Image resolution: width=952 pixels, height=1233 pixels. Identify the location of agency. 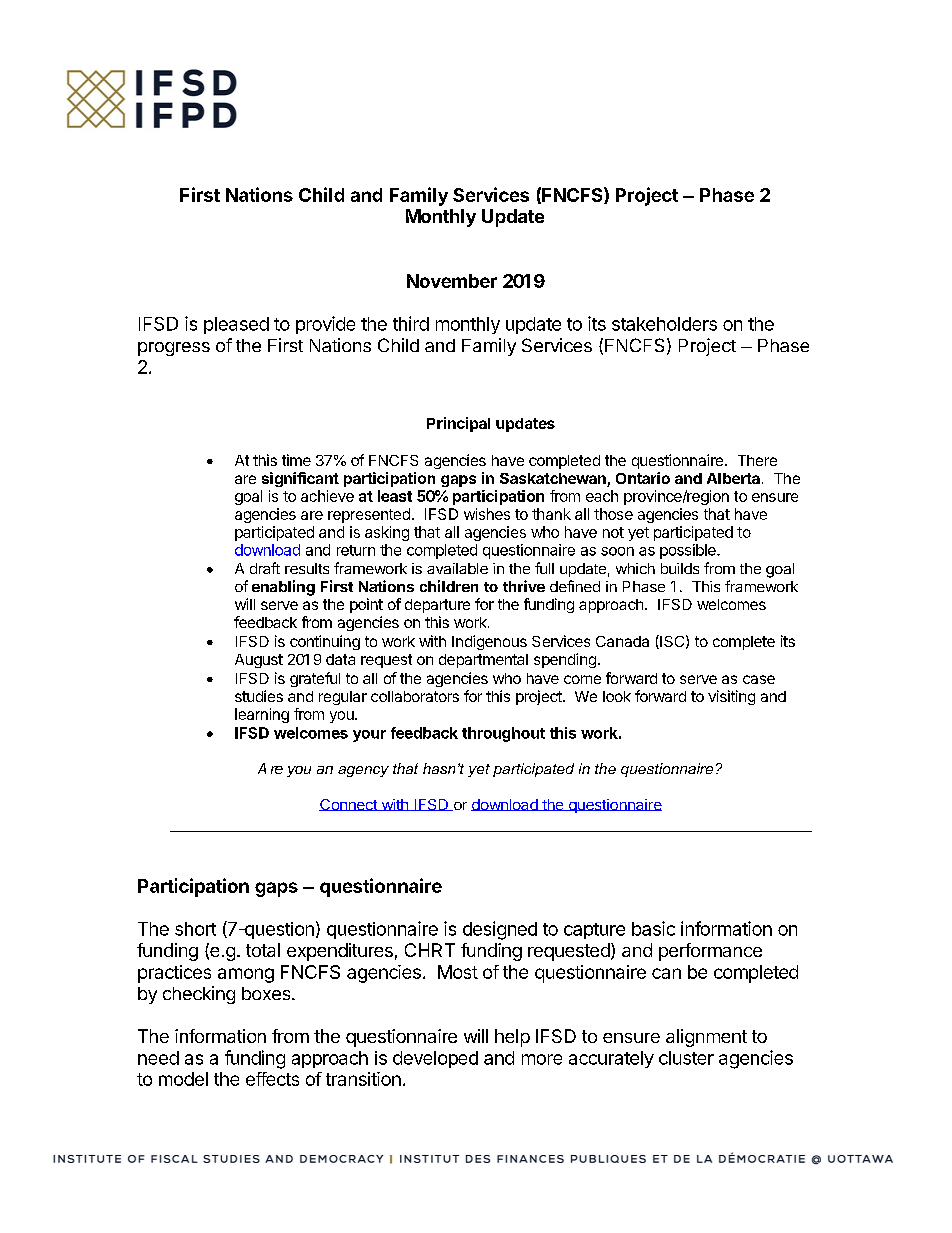
(363, 771).
